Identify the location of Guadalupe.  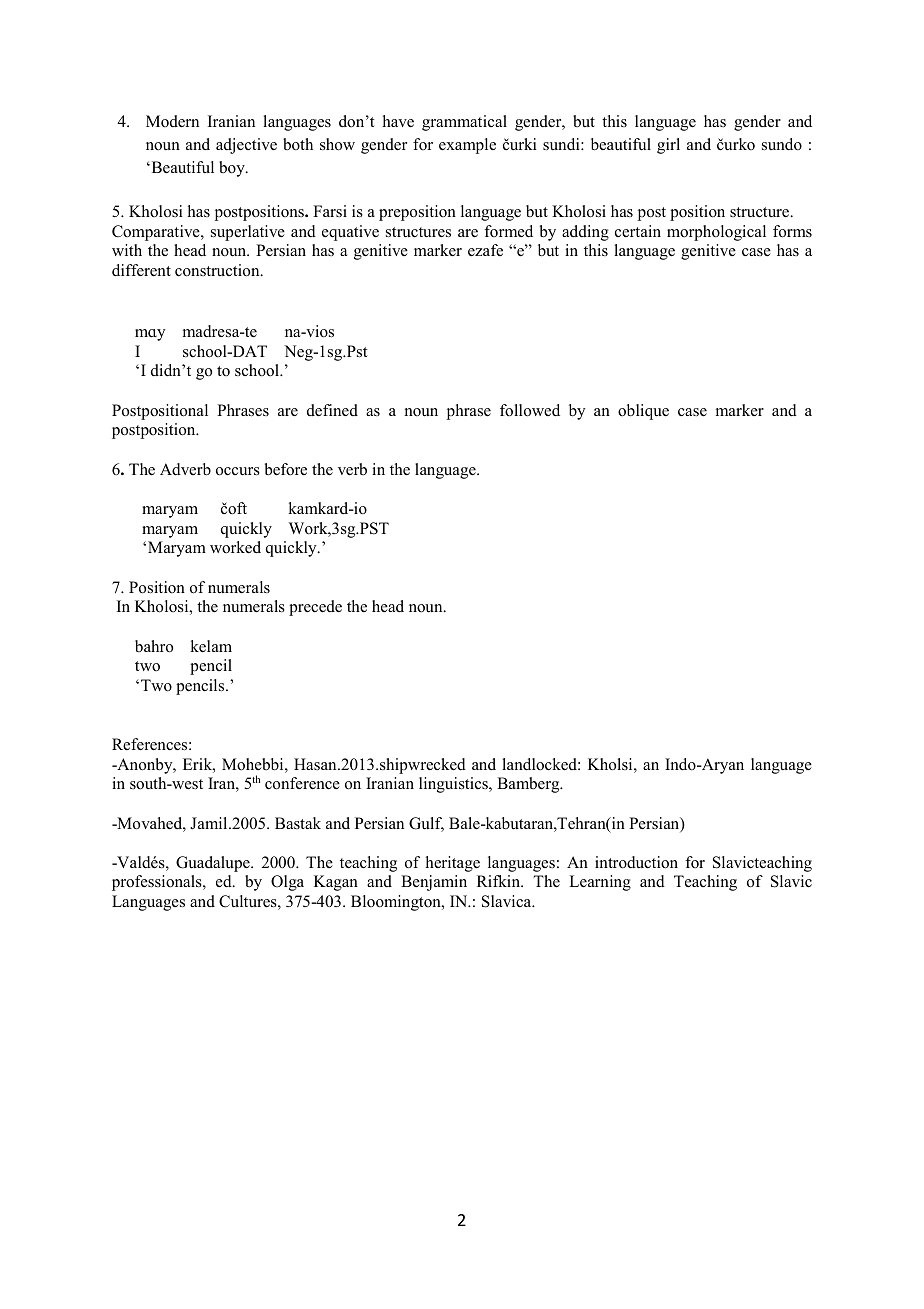
(214, 864).
